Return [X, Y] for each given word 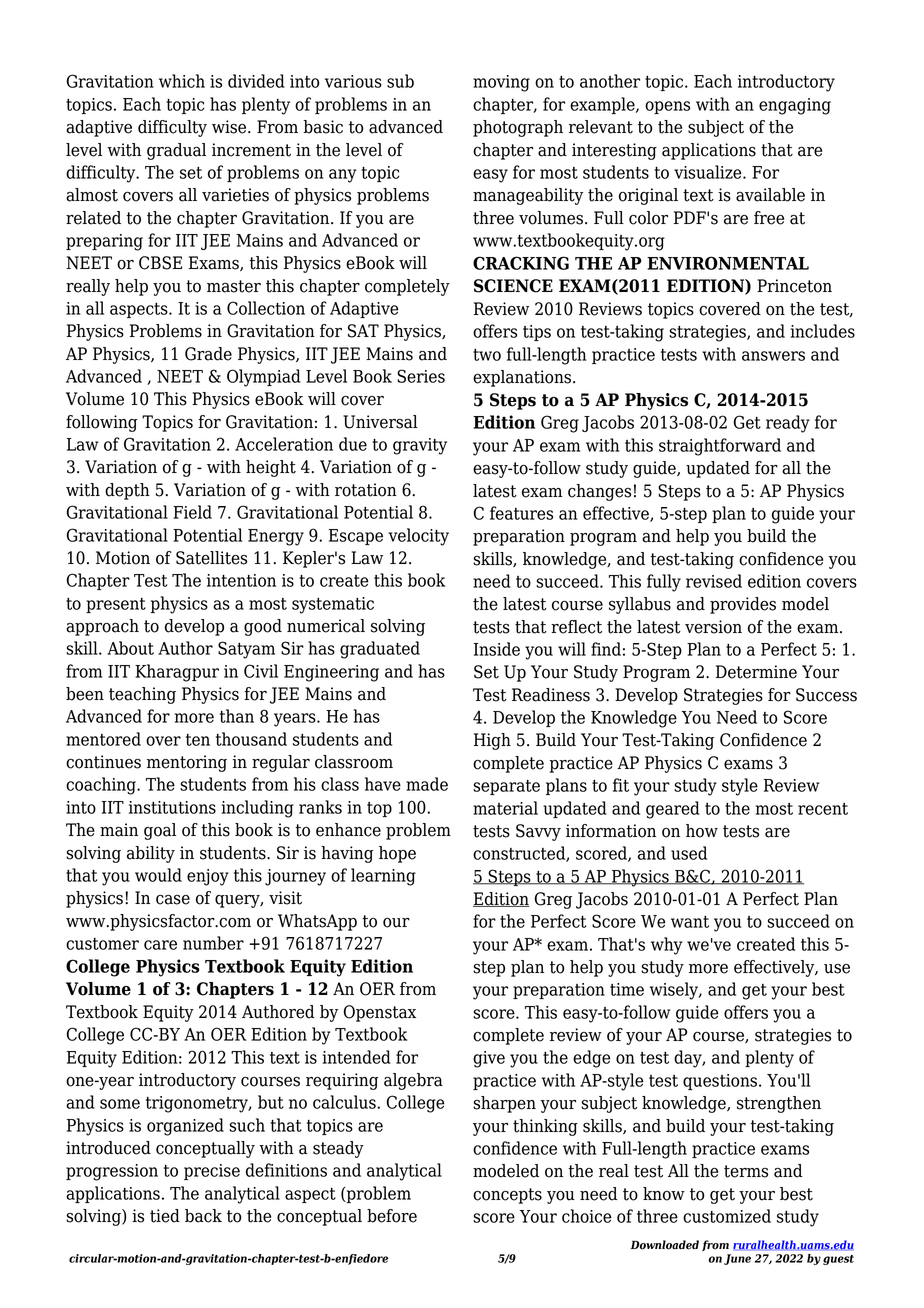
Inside [497, 649]
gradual [176, 151]
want [690, 922]
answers [773, 356]
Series [421, 376]
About [130, 648]
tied [165, 1216]
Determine [756, 672]
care [160, 945]
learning [383, 877]
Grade [208, 354]
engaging [795, 106]
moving [501, 83]
